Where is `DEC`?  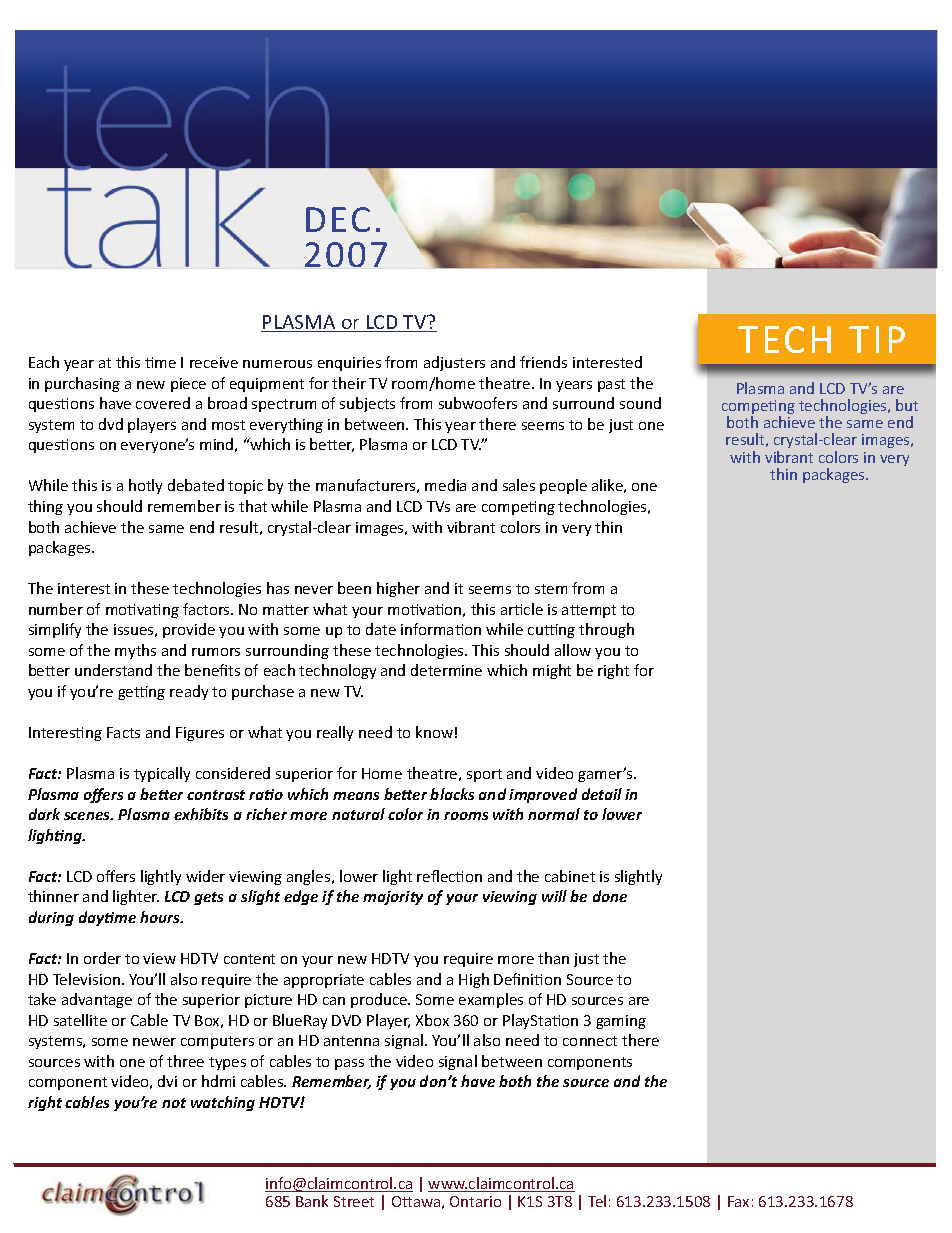
DEC is located at coordinates (338, 219).
